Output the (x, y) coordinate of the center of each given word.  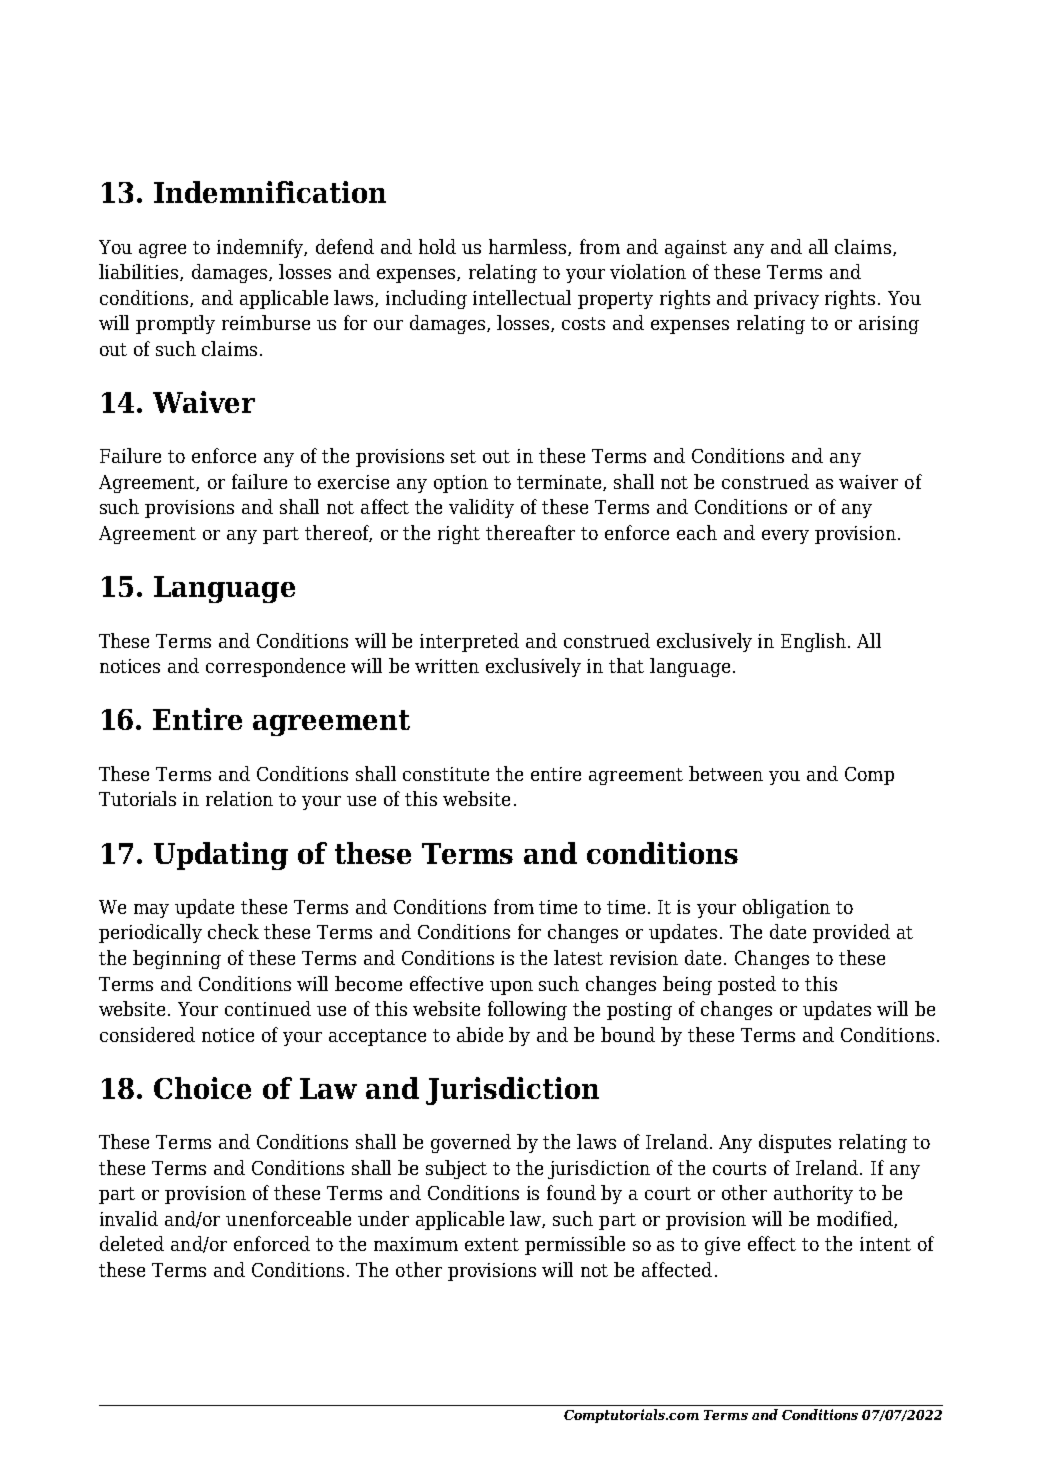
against (696, 249)
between (726, 773)
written (447, 666)
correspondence (275, 667)
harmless (529, 247)
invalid (129, 1218)
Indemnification (270, 192)
